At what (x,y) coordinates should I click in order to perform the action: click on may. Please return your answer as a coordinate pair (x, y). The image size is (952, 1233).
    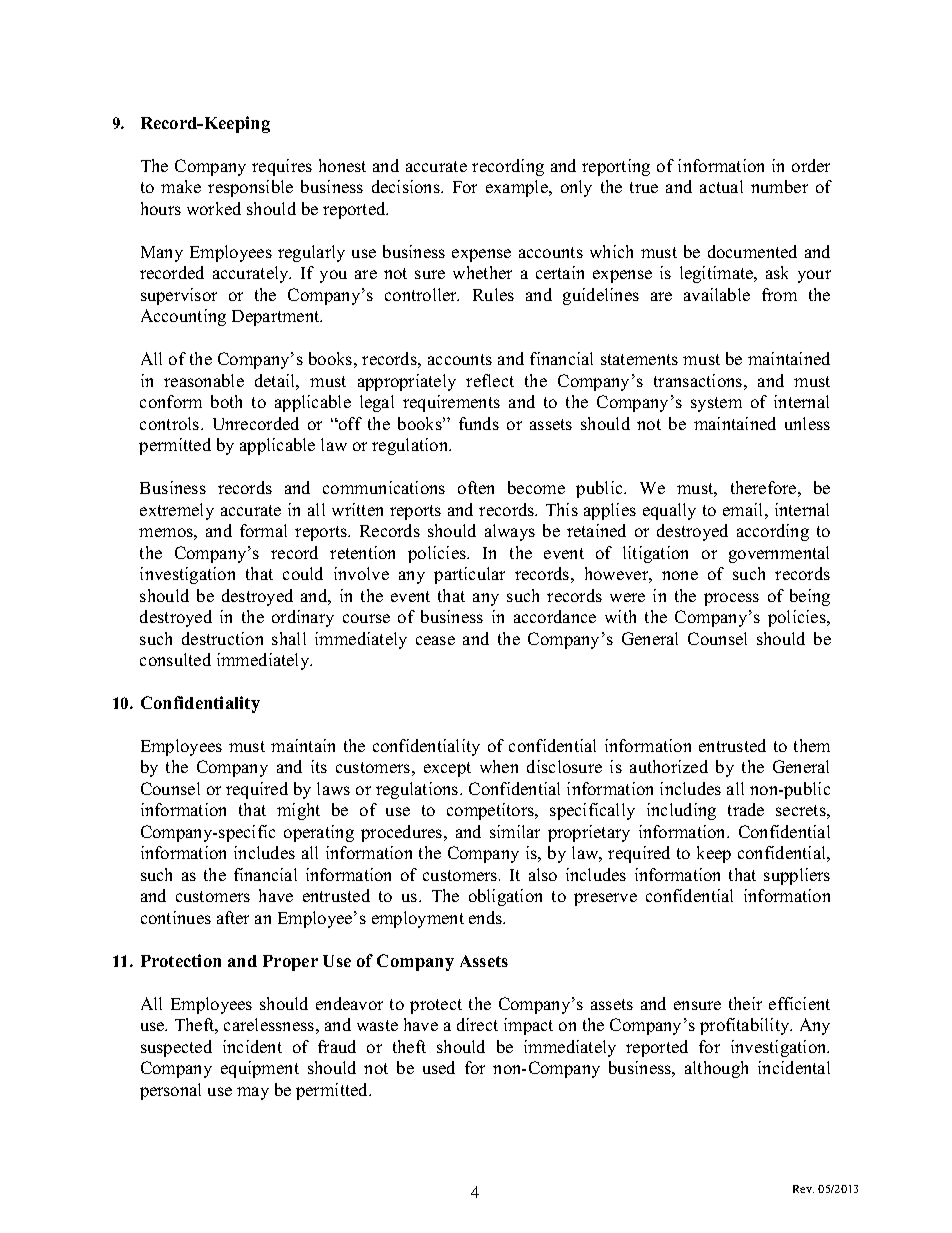
    Looking at the image, I should click on (253, 1093).
